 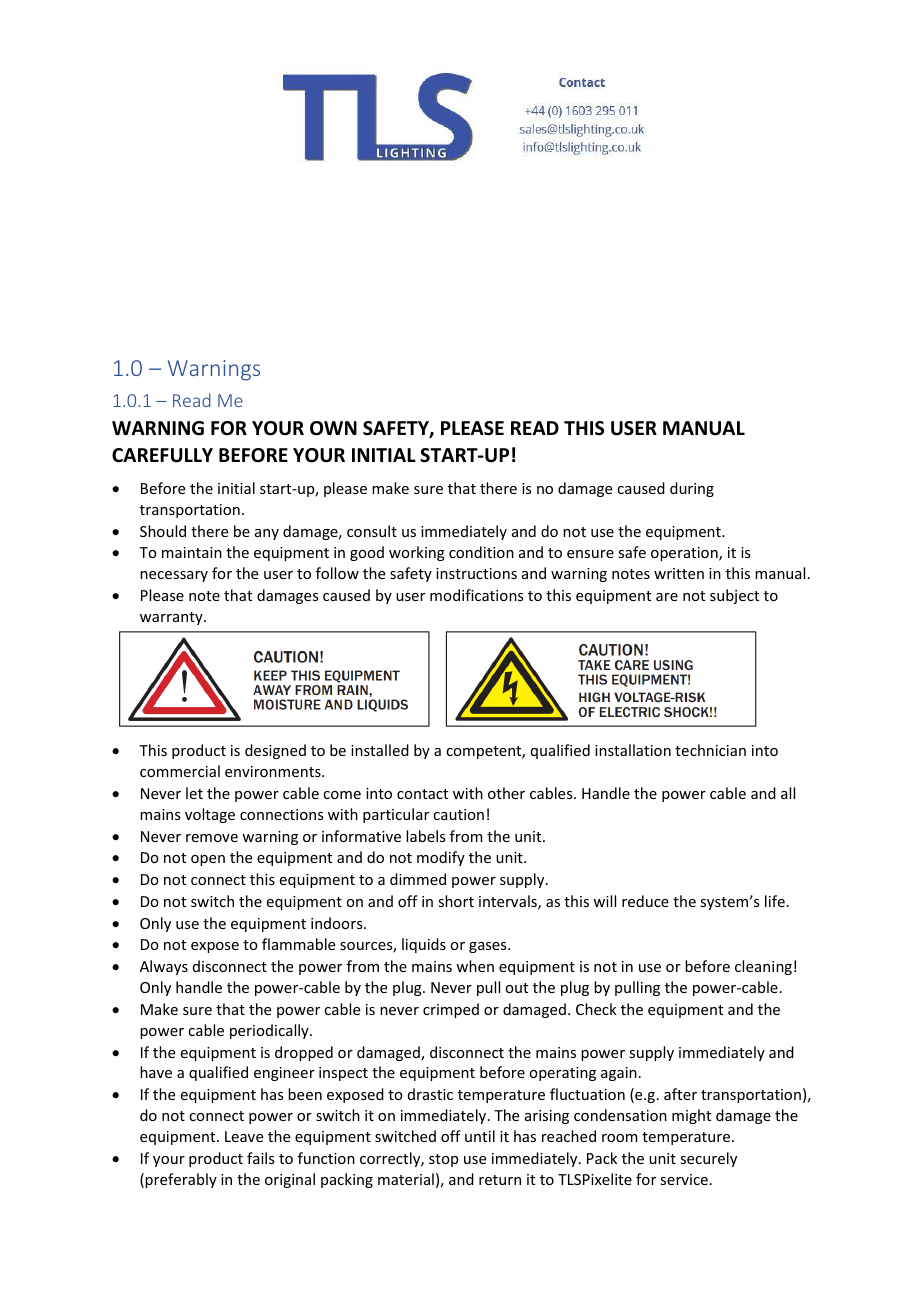 What do you see at coordinates (164, 967) in the document?
I see `Always` at bounding box center [164, 967].
